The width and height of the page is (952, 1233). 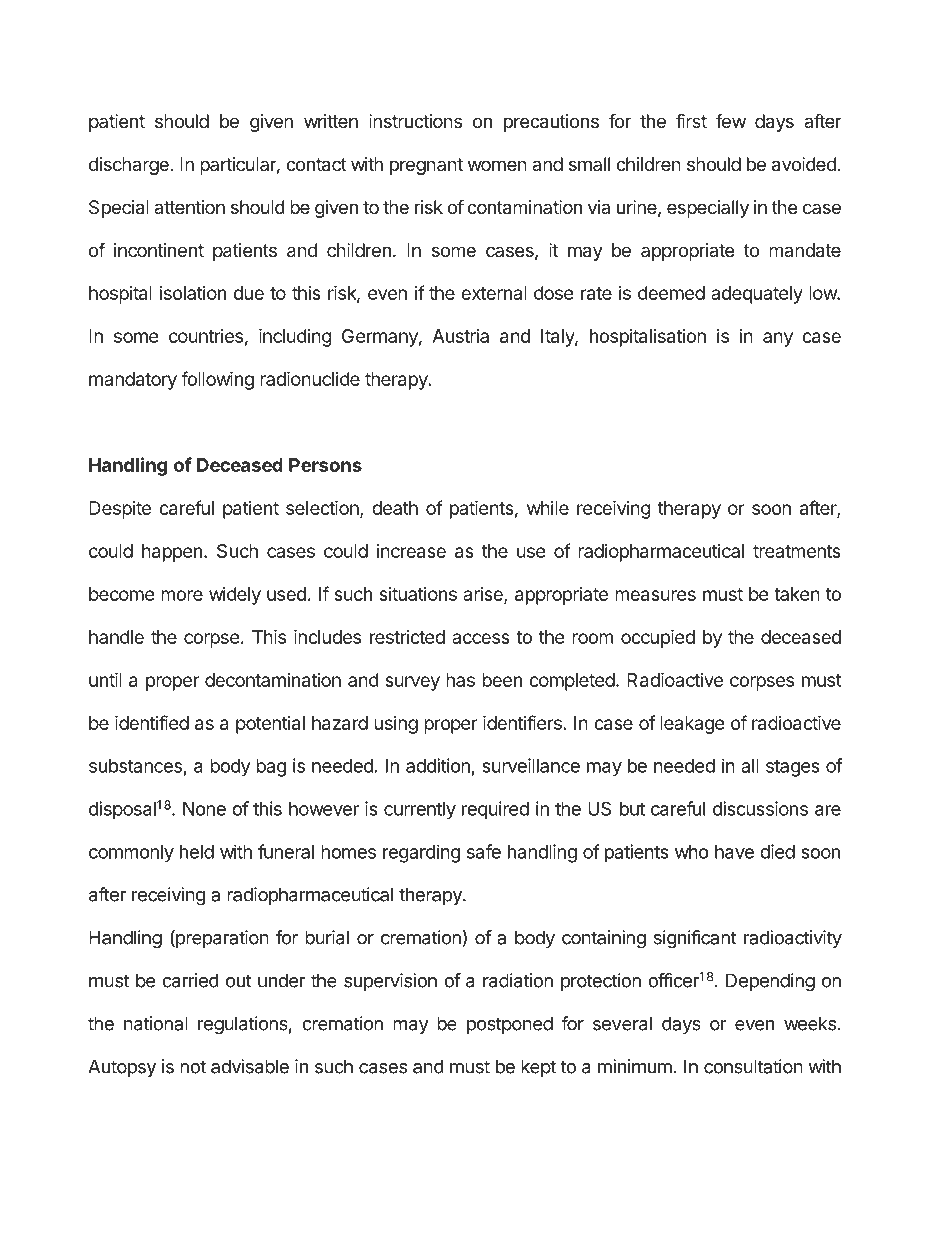 What do you see at coordinates (130, 166) in the page?
I see `discharge` at bounding box center [130, 166].
